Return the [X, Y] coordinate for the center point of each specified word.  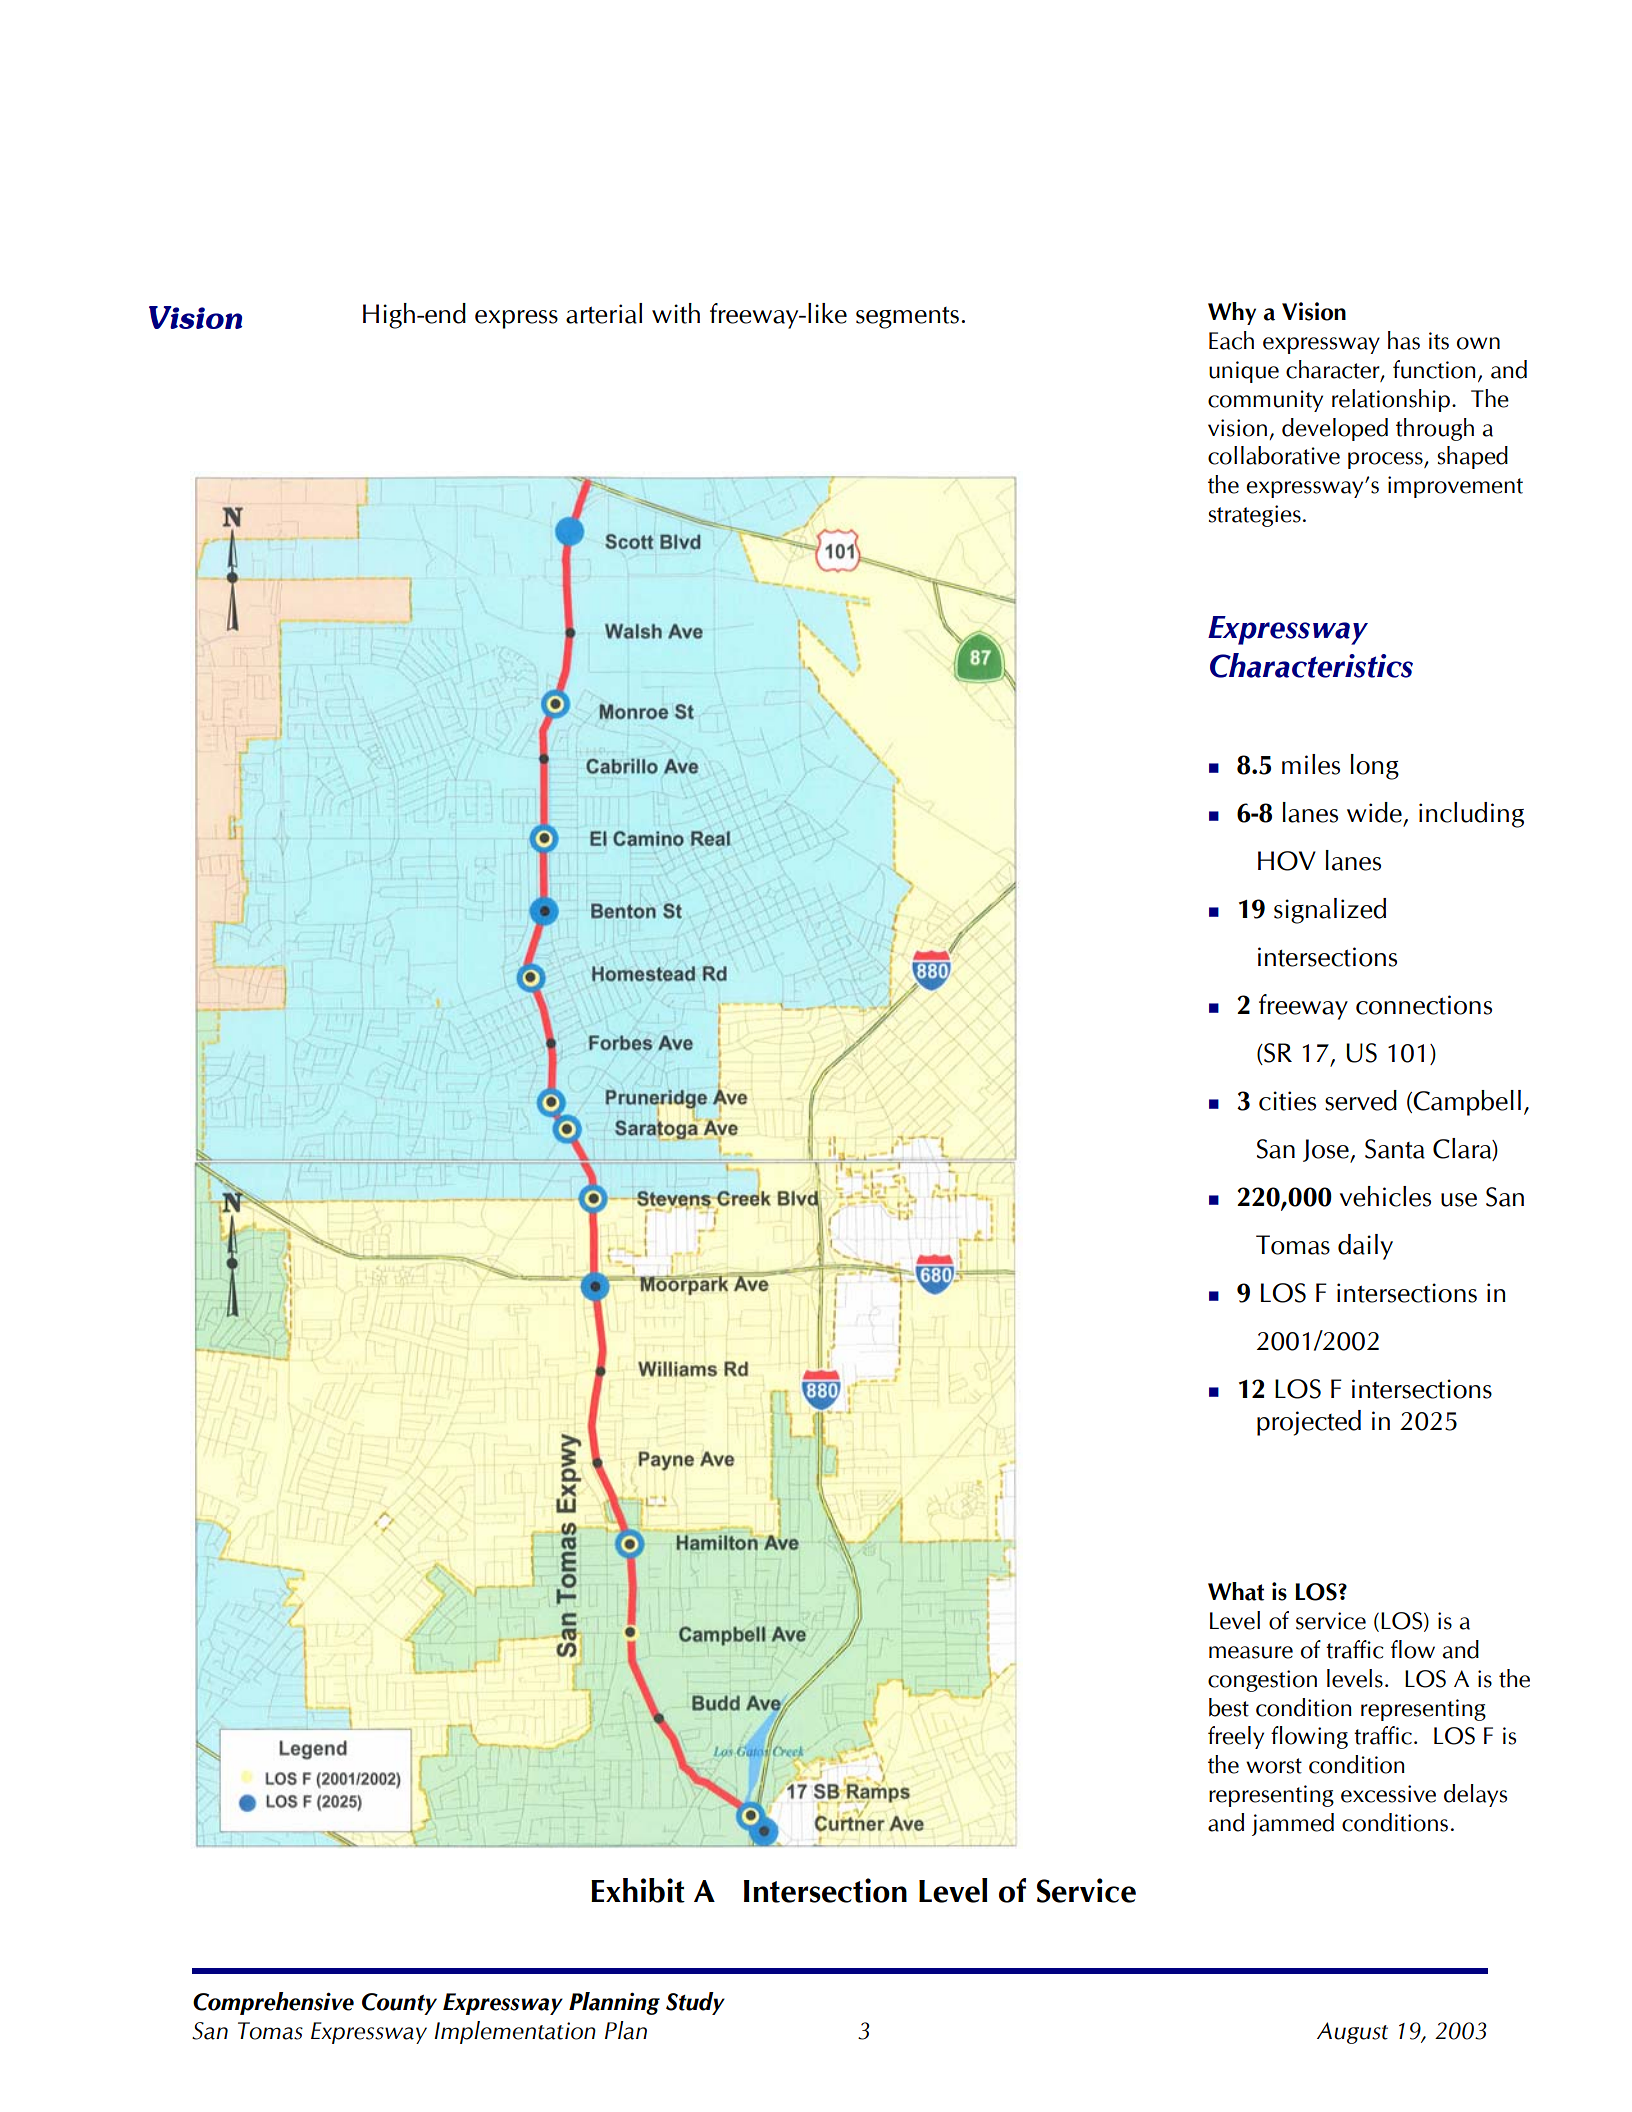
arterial [604, 313]
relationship [1391, 400]
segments [907, 318]
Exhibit [638, 1890]
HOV [1287, 861]
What [1236, 1591]
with [676, 313]
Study [695, 2003]
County [399, 2004]
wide [1374, 812]
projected [1309, 1423]
